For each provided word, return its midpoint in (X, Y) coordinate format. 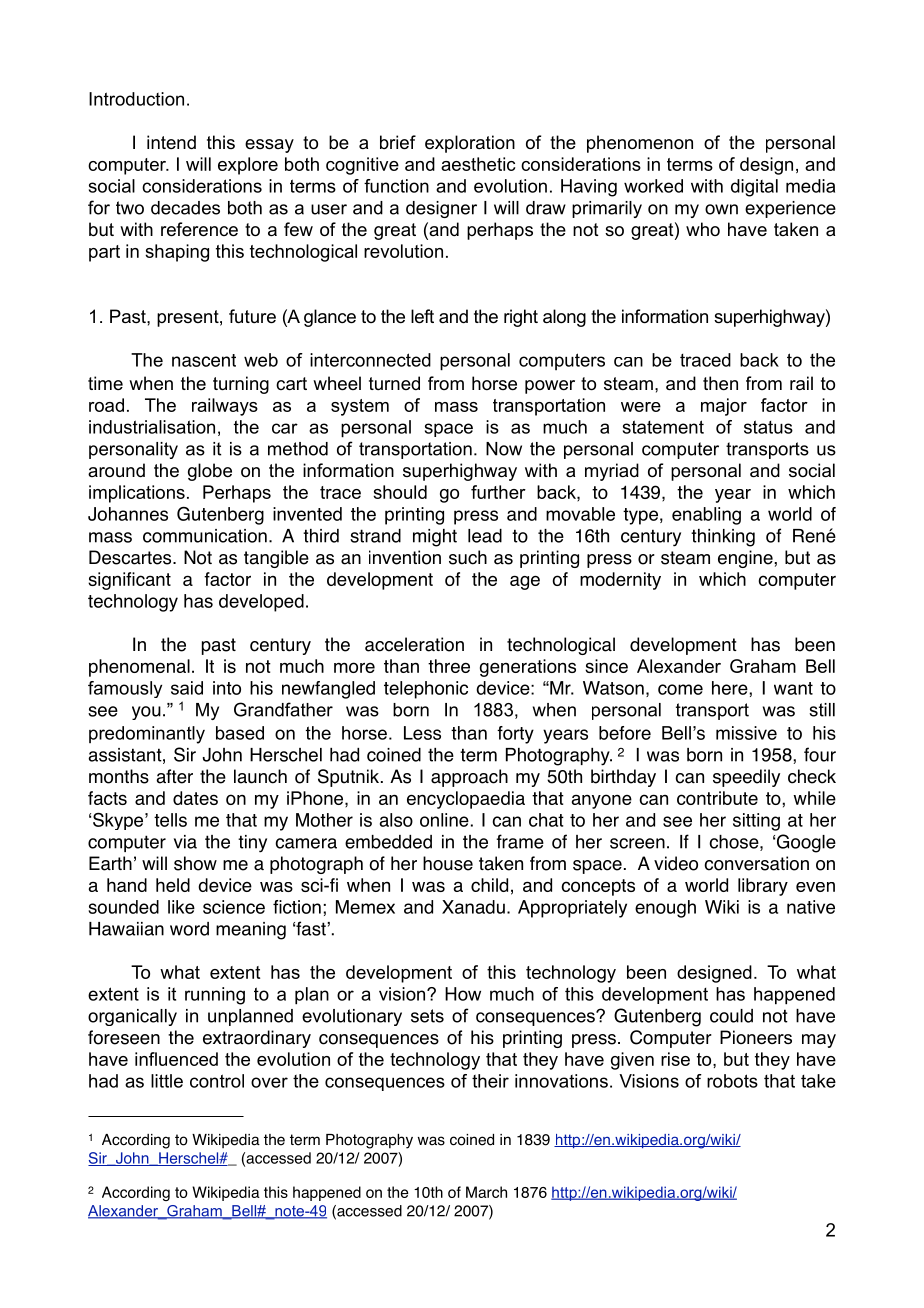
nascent (204, 360)
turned (394, 383)
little (167, 1081)
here (731, 688)
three (449, 666)
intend (171, 142)
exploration (470, 144)
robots (732, 1081)
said (187, 688)
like (181, 907)
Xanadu (473, 907)
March (486, 1192)
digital (754, 188)
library (763, 887)
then (720, 383)
